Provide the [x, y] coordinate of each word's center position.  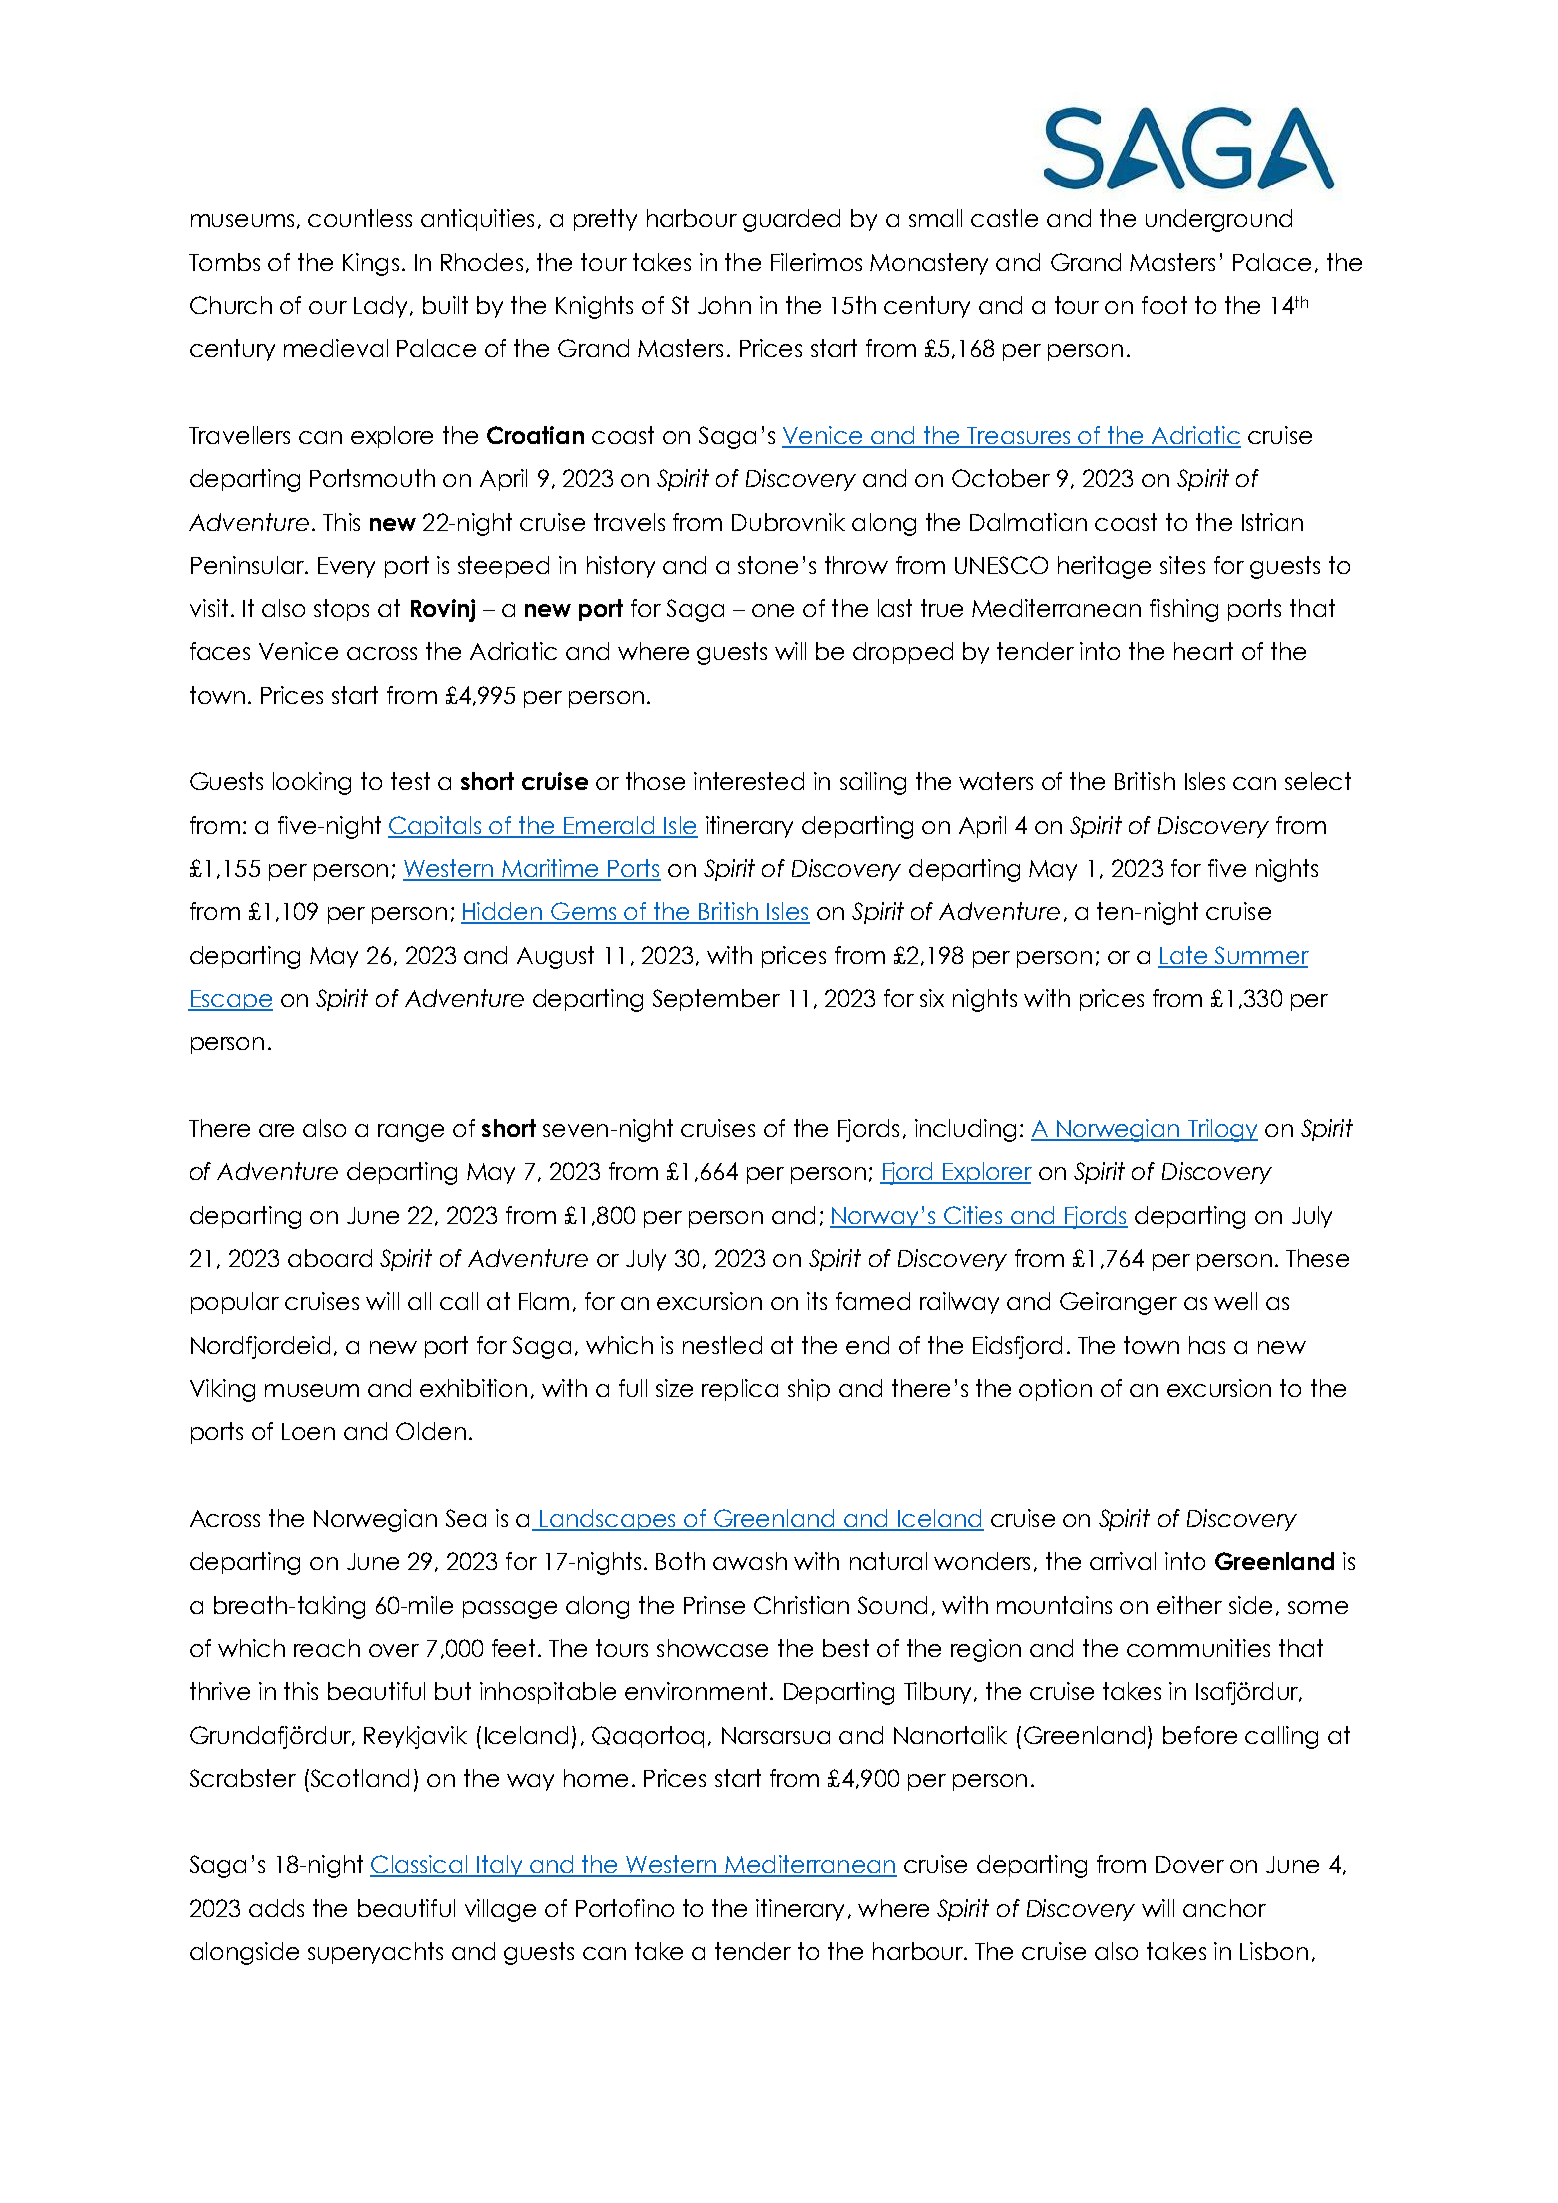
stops [341, 610]
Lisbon [1274, 1951]
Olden [431, 1431]
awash [750, 1561]
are [276, 1130]
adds [276, 1908]
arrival [1123, 1561]
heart [1203, 651]
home [596, 1778]
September [716, 1000]
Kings [371, 264]
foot [1164, 305]
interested [749, 781]
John [724, 305]
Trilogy [1222, 1130]
